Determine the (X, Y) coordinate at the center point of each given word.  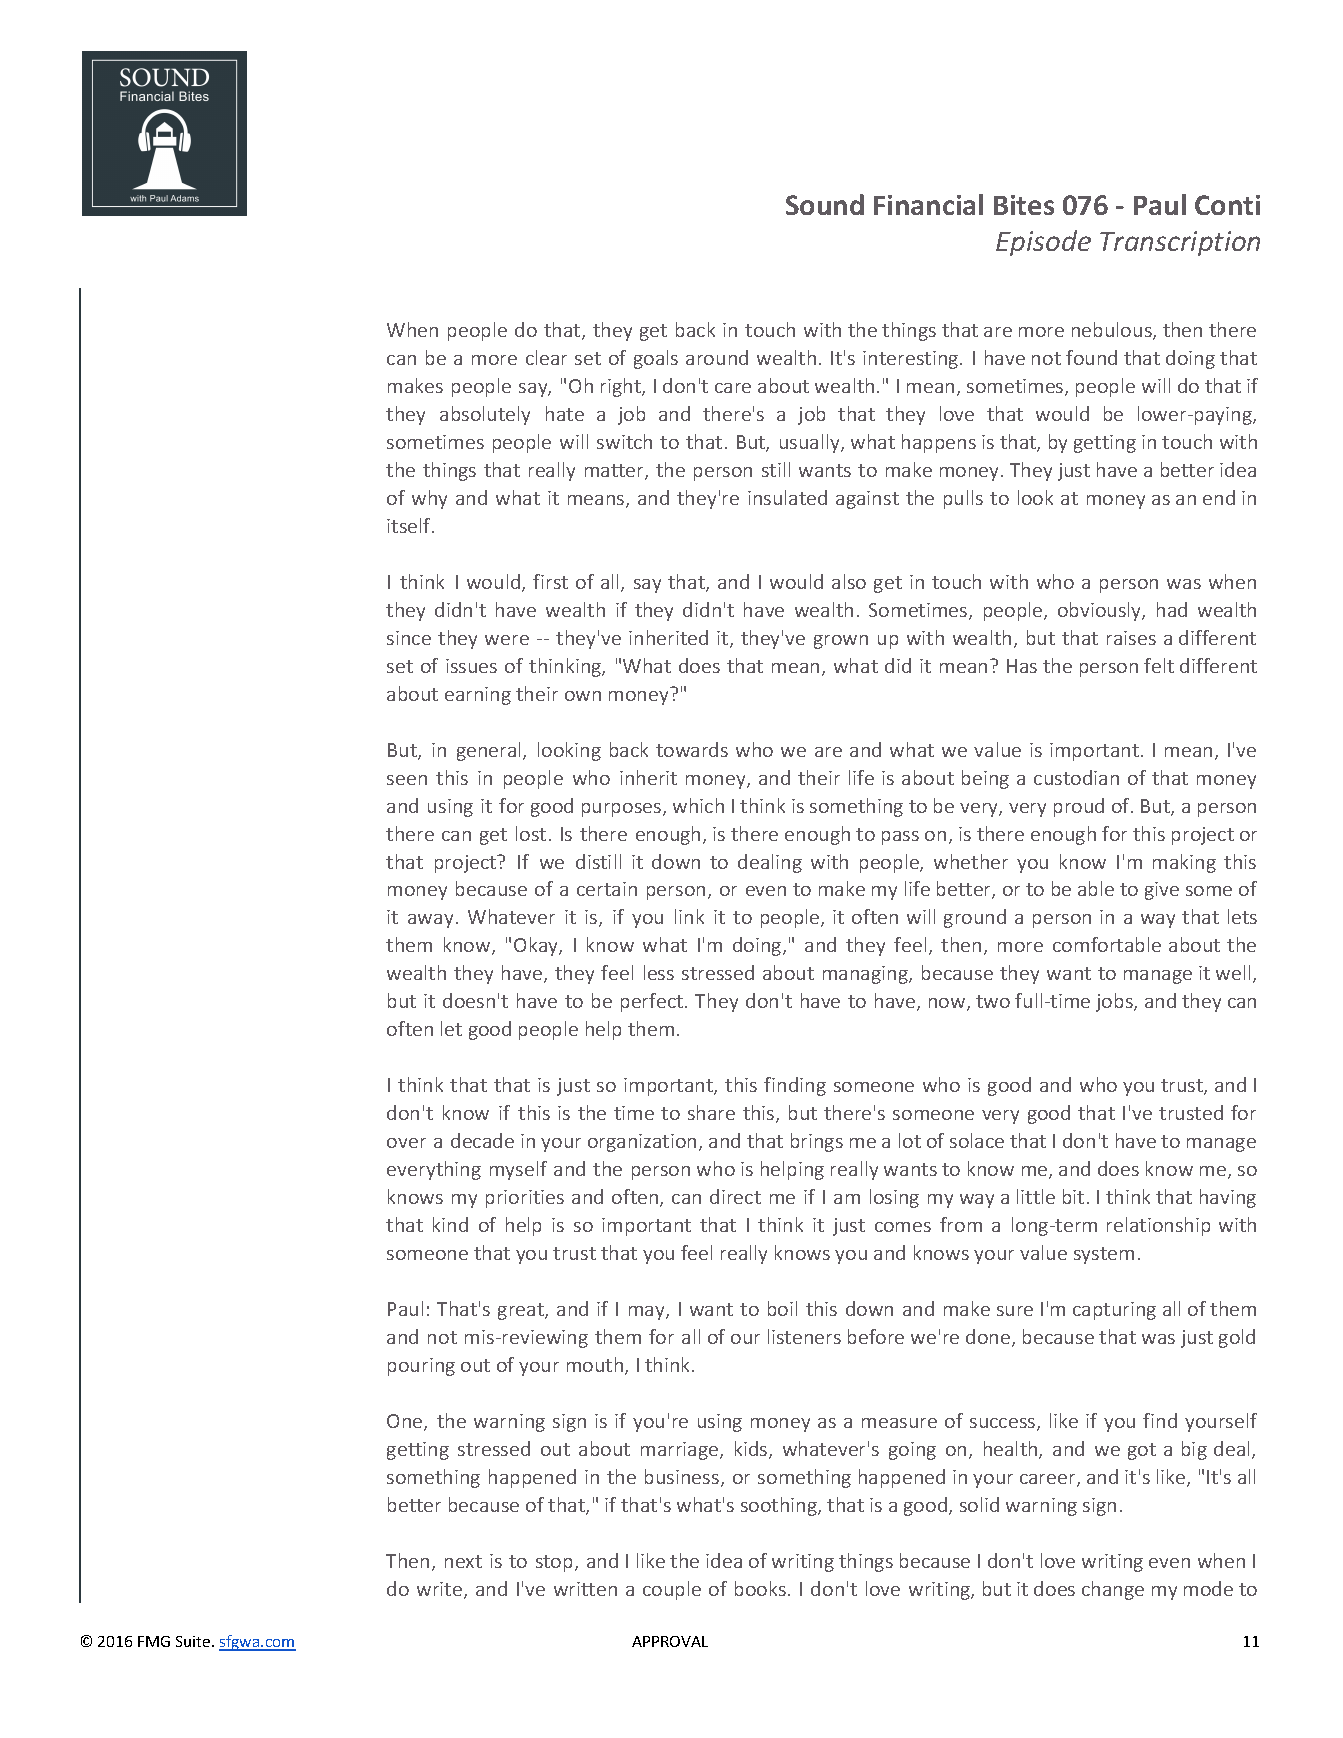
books (760, 1588)
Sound (825, 204)
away (430, 921)
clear (546, 357)
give (1162, 891)
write (439, 1589)
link (689, 916)
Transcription (1180, 243)
